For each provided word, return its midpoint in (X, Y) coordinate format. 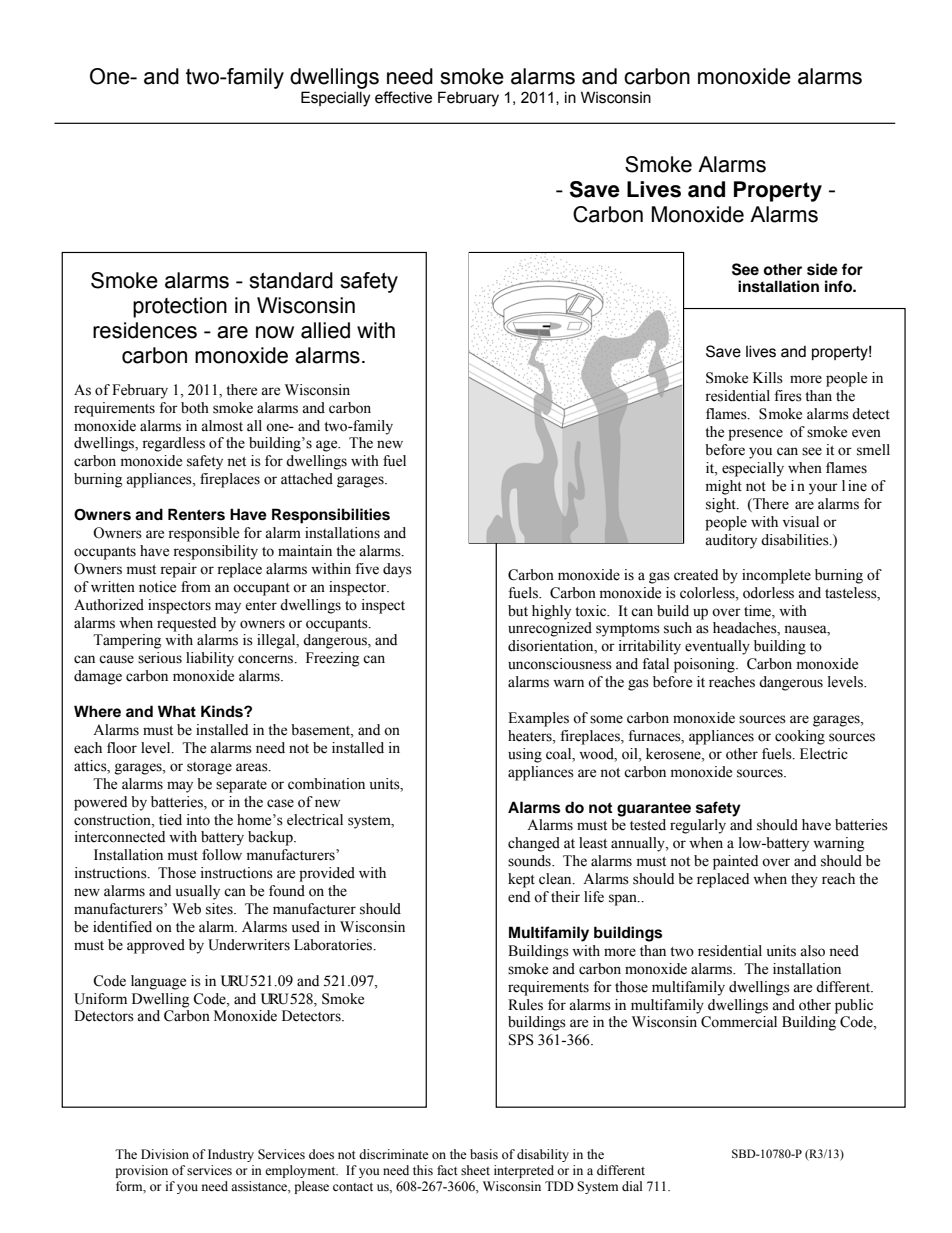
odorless (768, 593)
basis (484, 1154)
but (518, 611)
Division (165, 1154)
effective (403, 97)
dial (632, 1186)
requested (186, 624)
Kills (768, 378)
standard (291, 280)
